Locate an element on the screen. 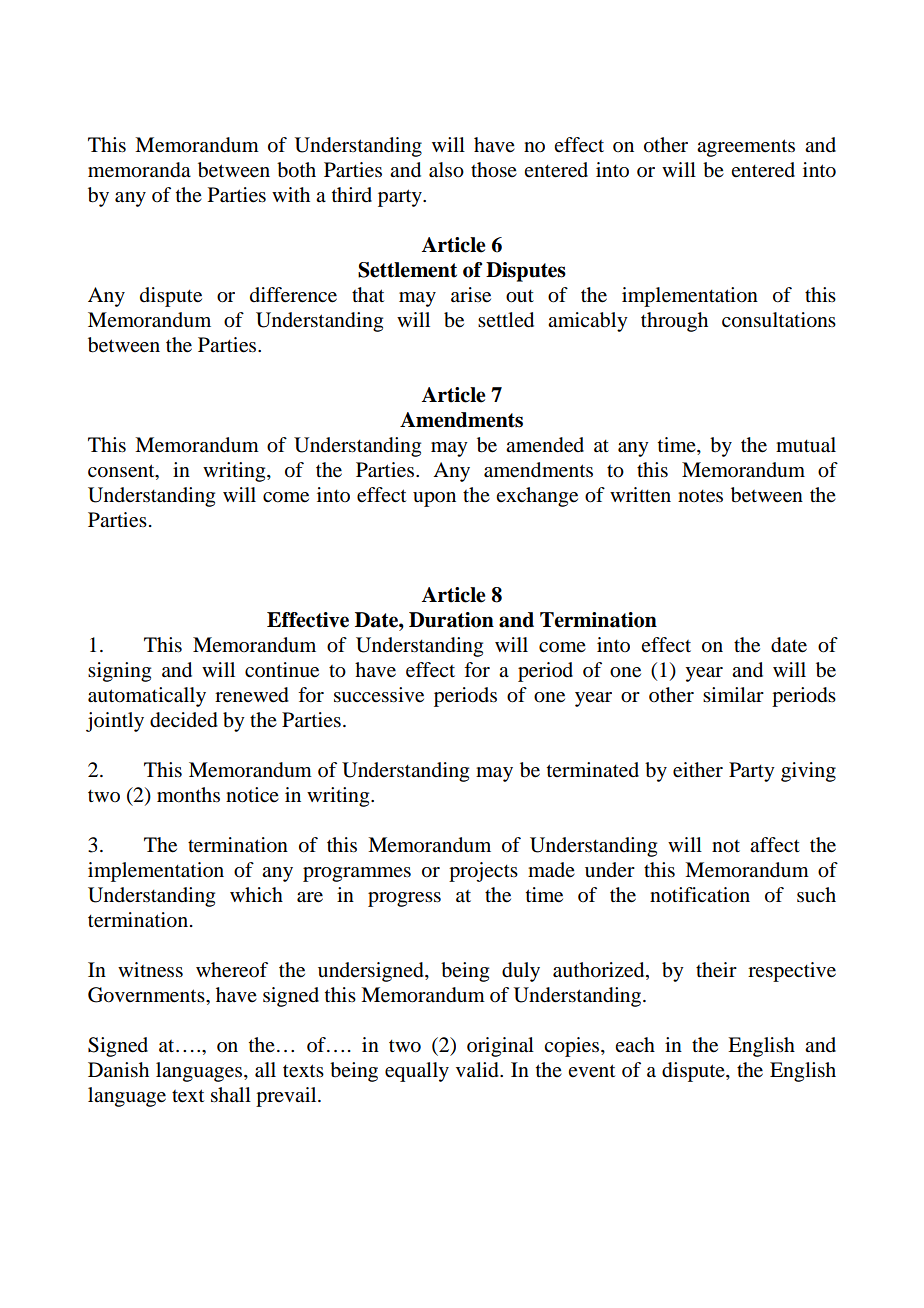 The image size is (924, 1308). agreements is located at coordinates (746, 148).
